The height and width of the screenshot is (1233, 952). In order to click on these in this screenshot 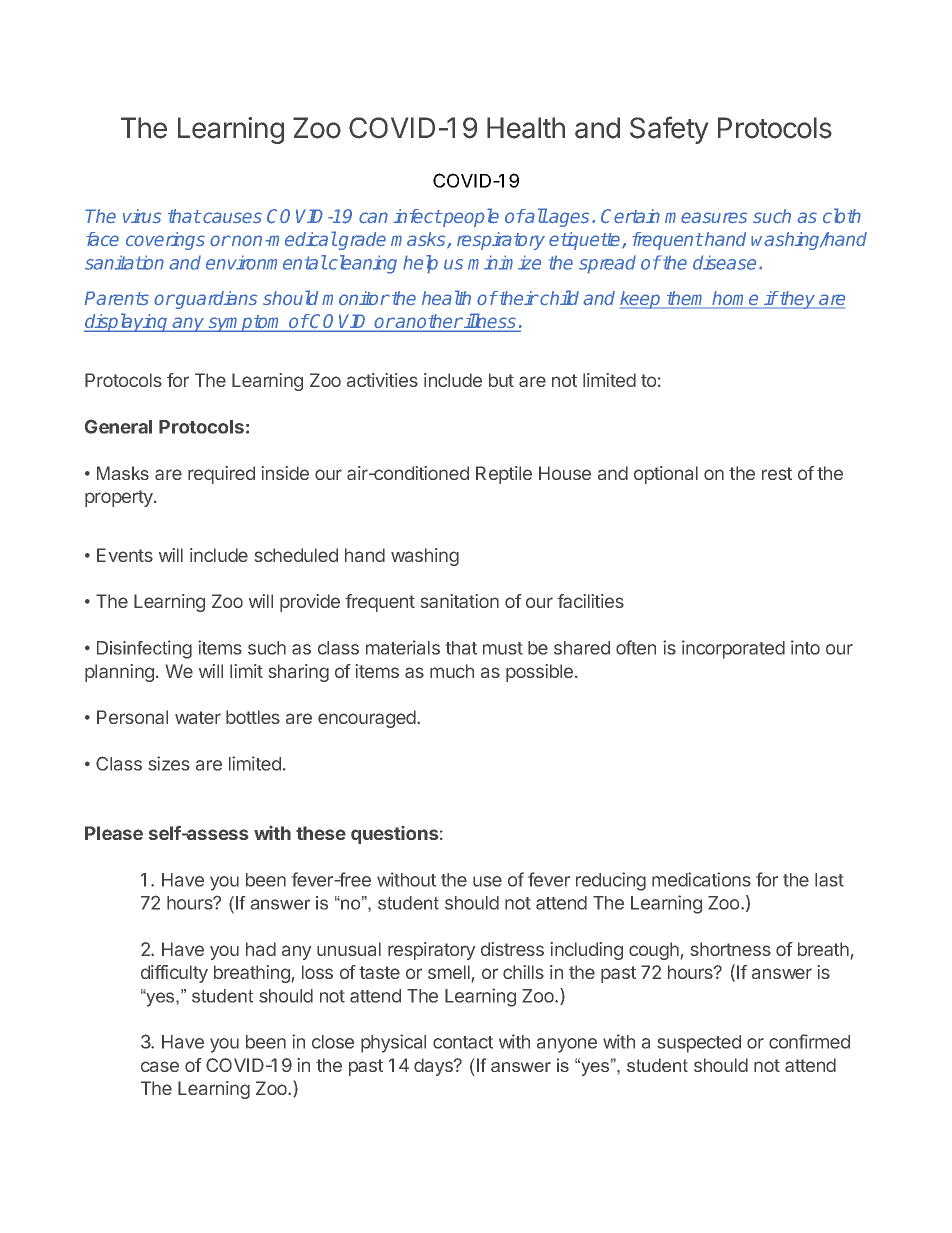, I will do `click(321, 833)`.
